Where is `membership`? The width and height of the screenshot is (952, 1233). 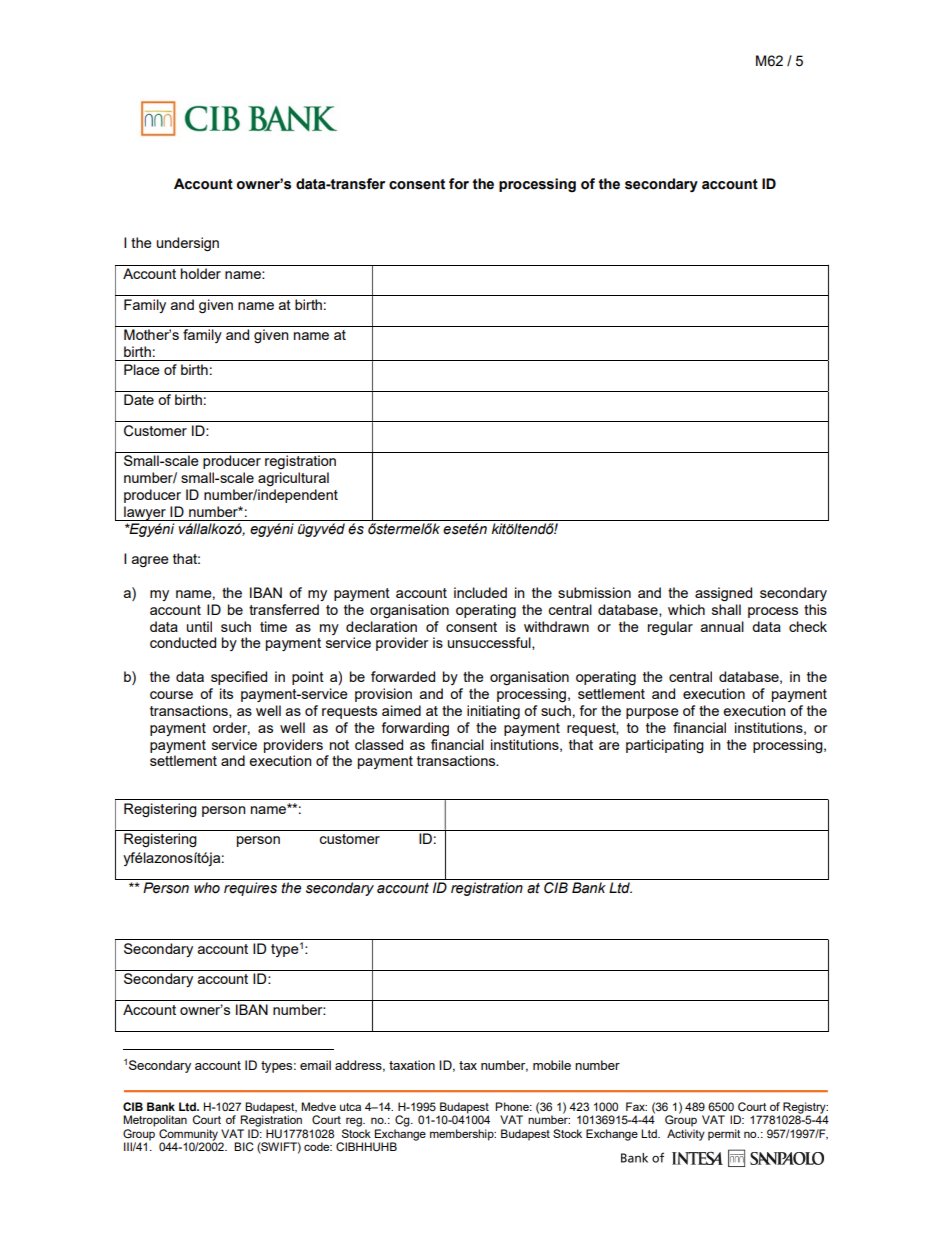
membership is located at coordinates (463, 1135).
